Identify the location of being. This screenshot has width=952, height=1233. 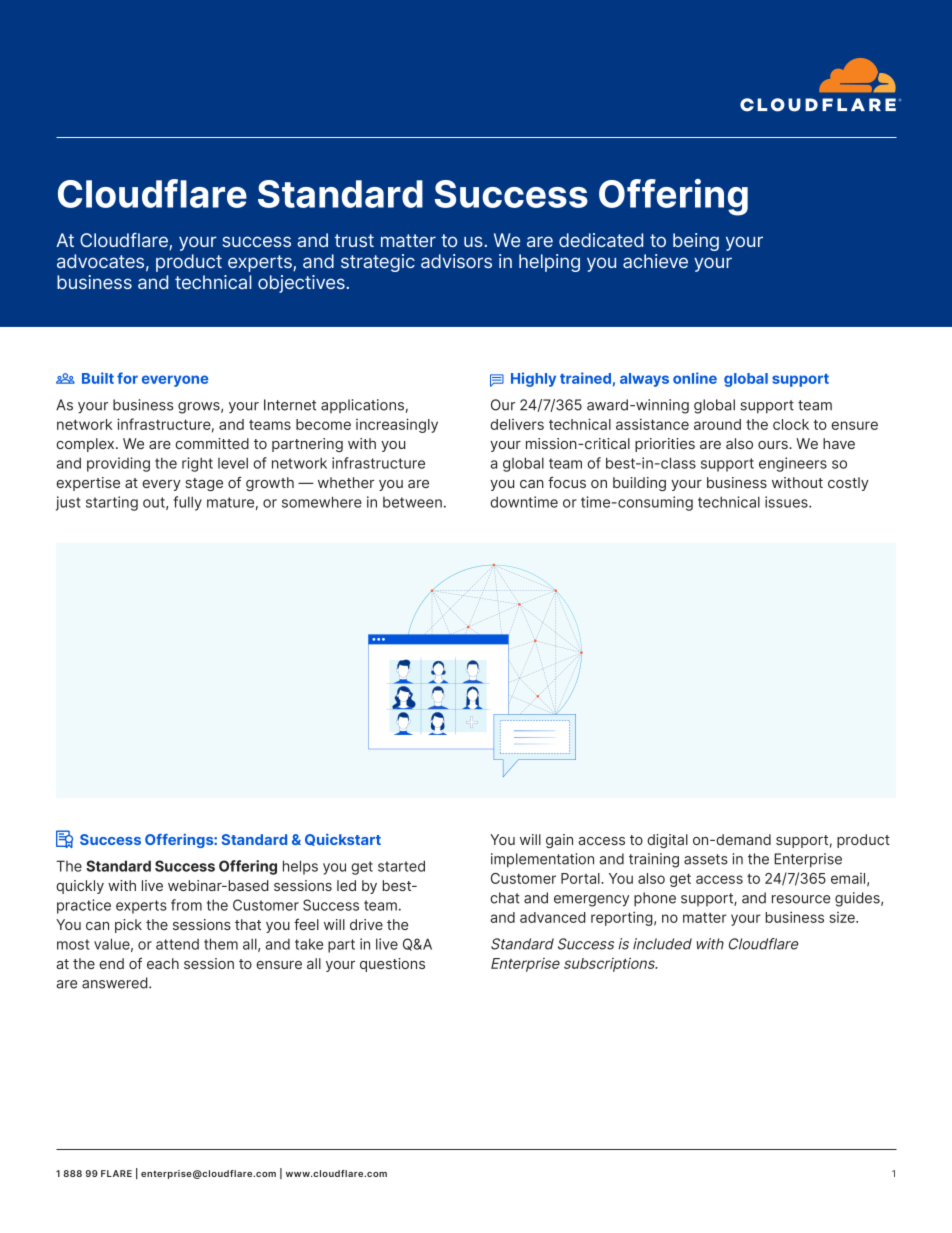
(696, 242).
